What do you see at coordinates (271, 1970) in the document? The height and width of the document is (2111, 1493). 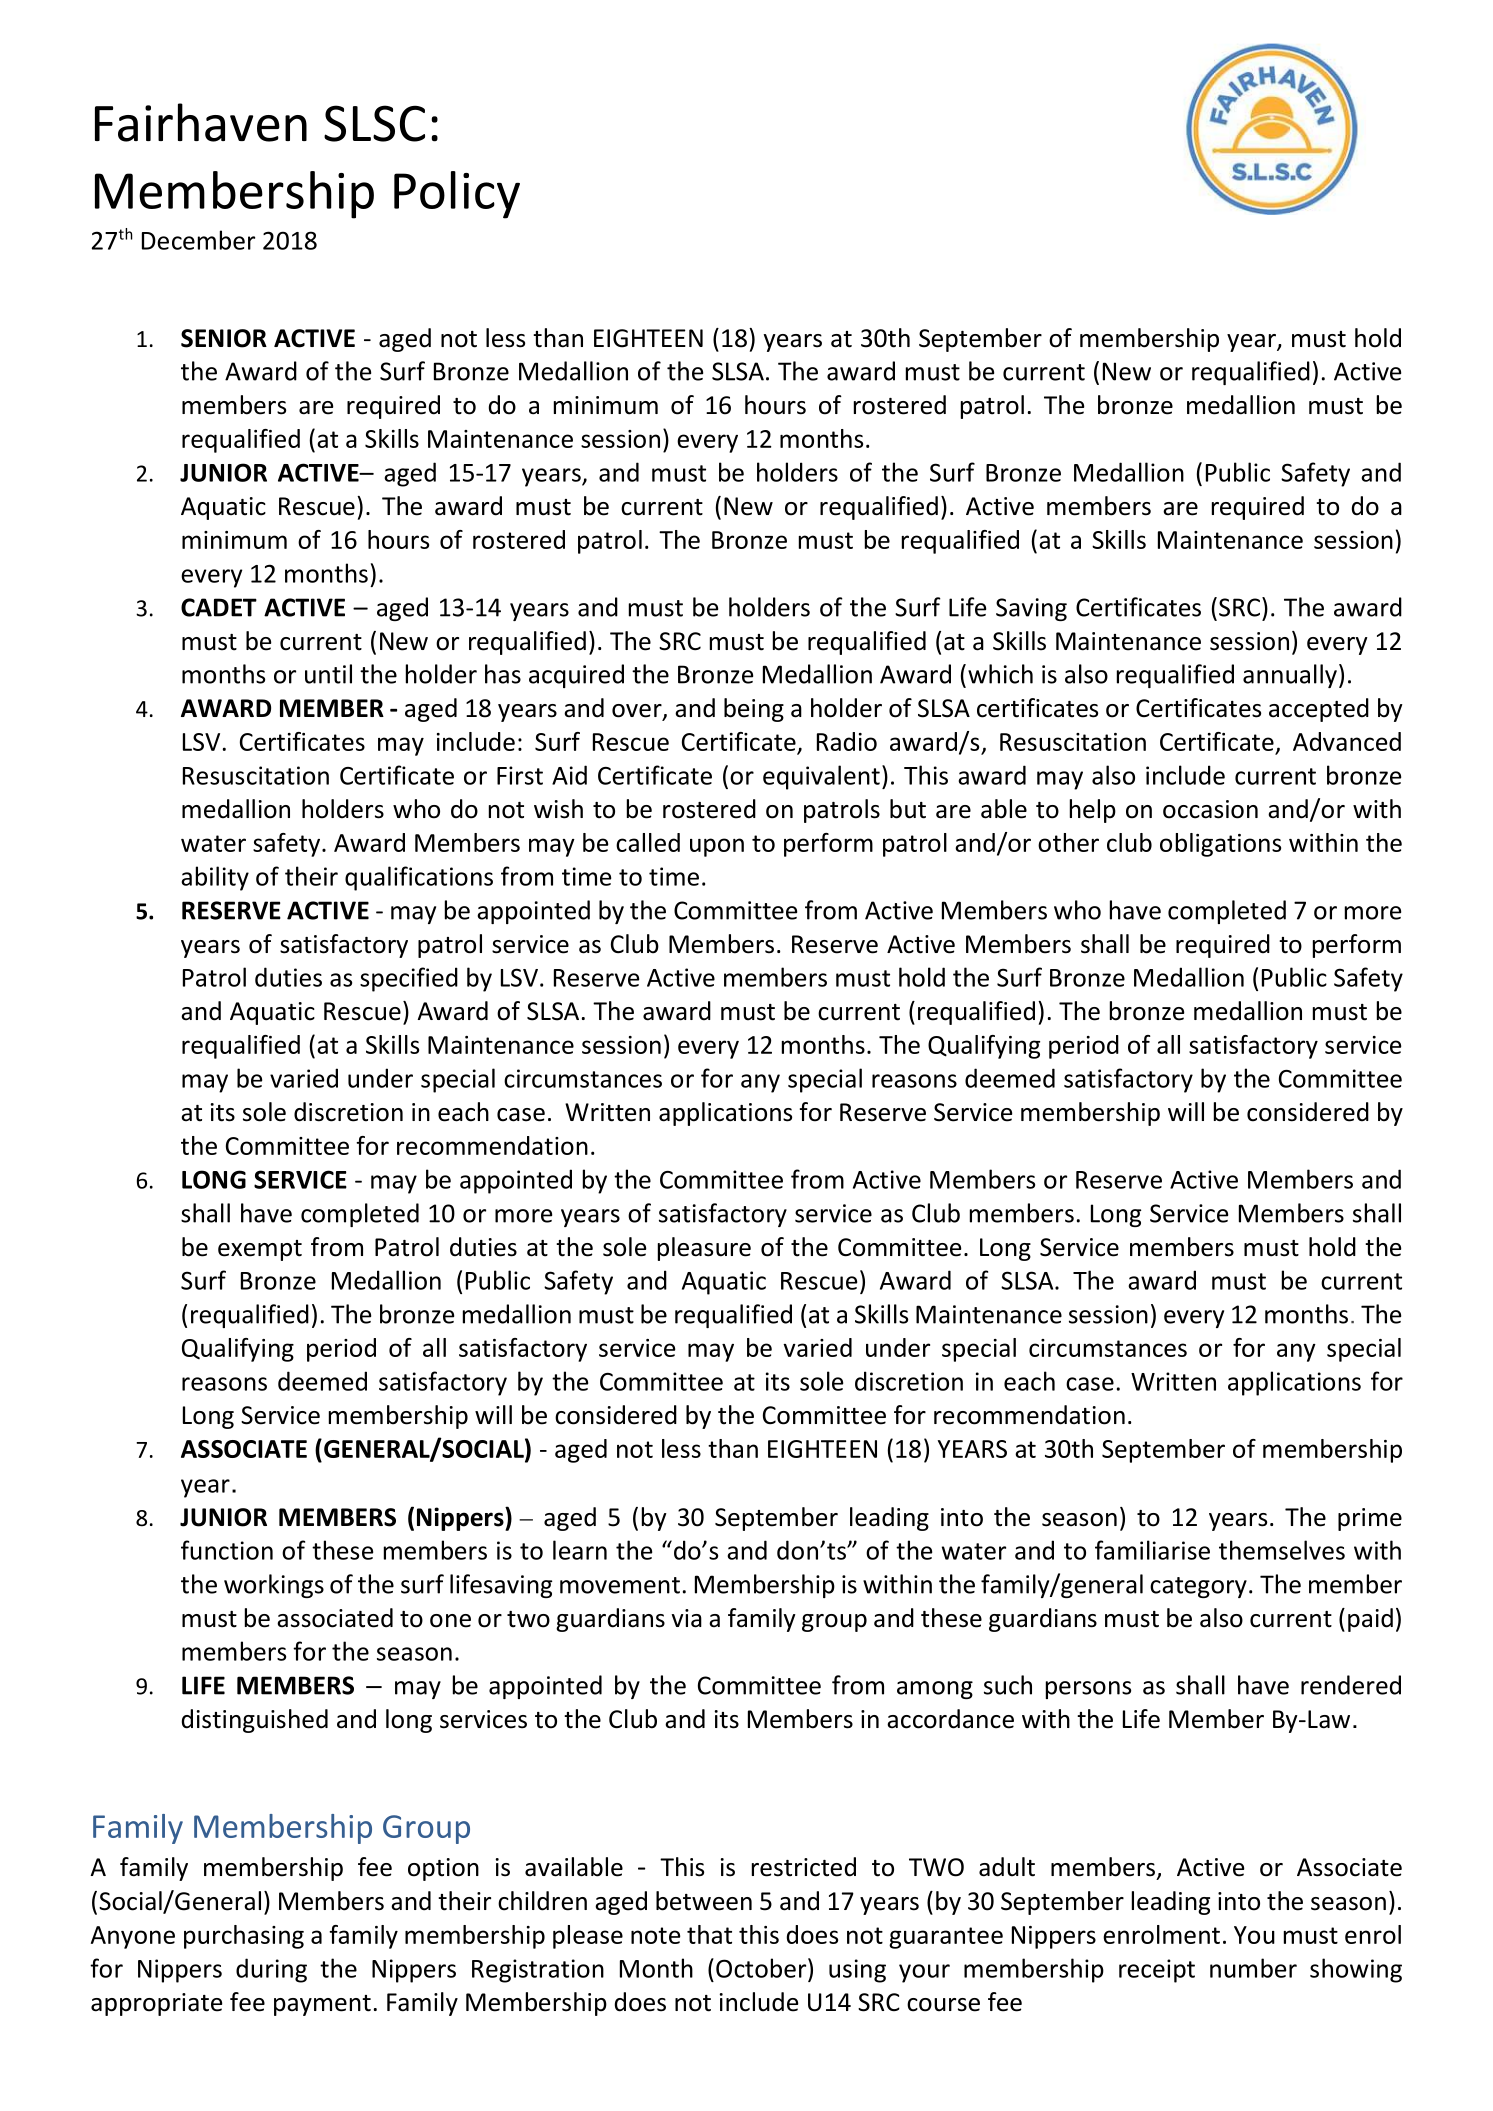 I see `during` at bounding box center [271, 1970].
